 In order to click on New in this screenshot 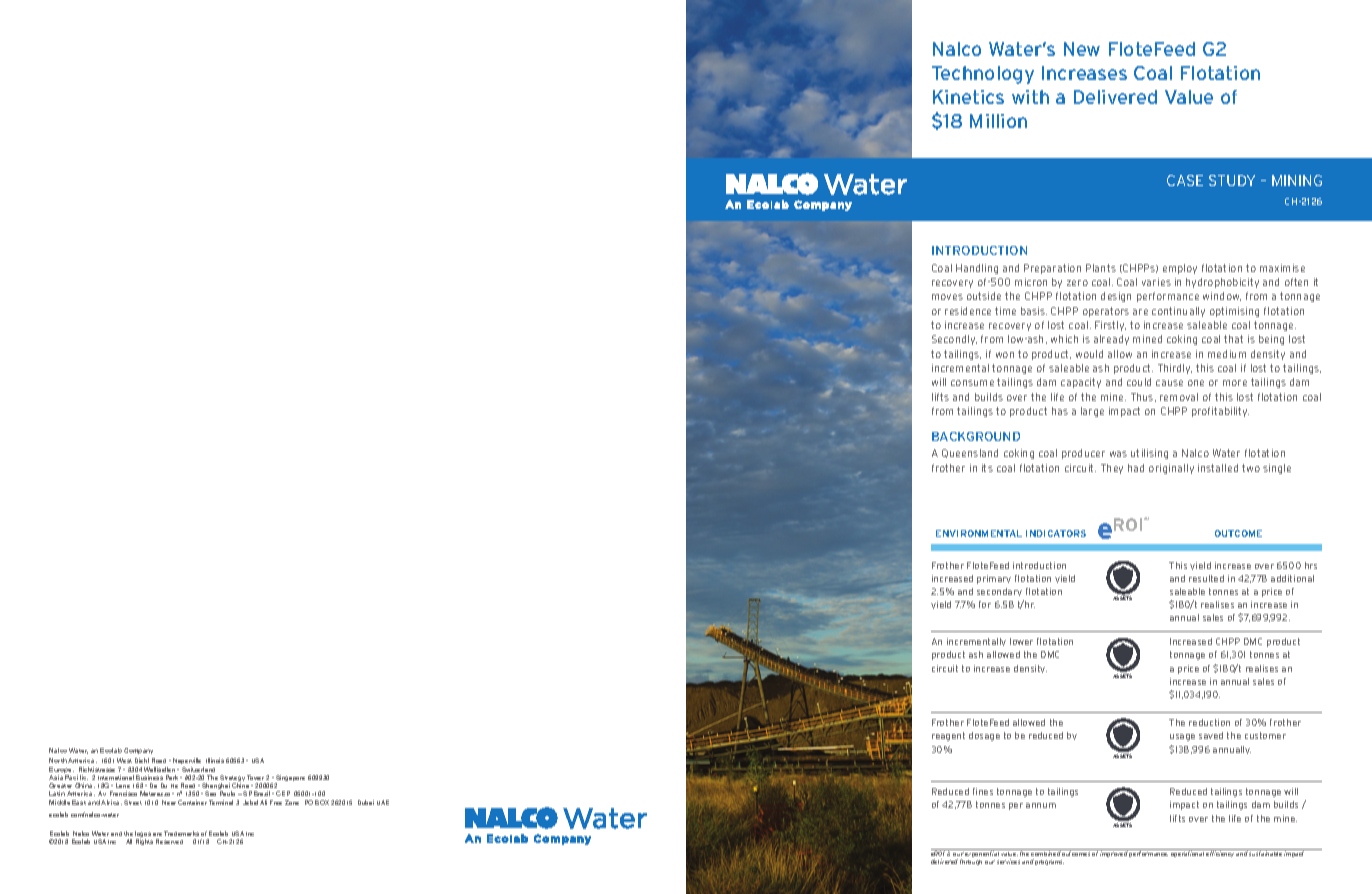, I will do `click(1082, 49)`.
